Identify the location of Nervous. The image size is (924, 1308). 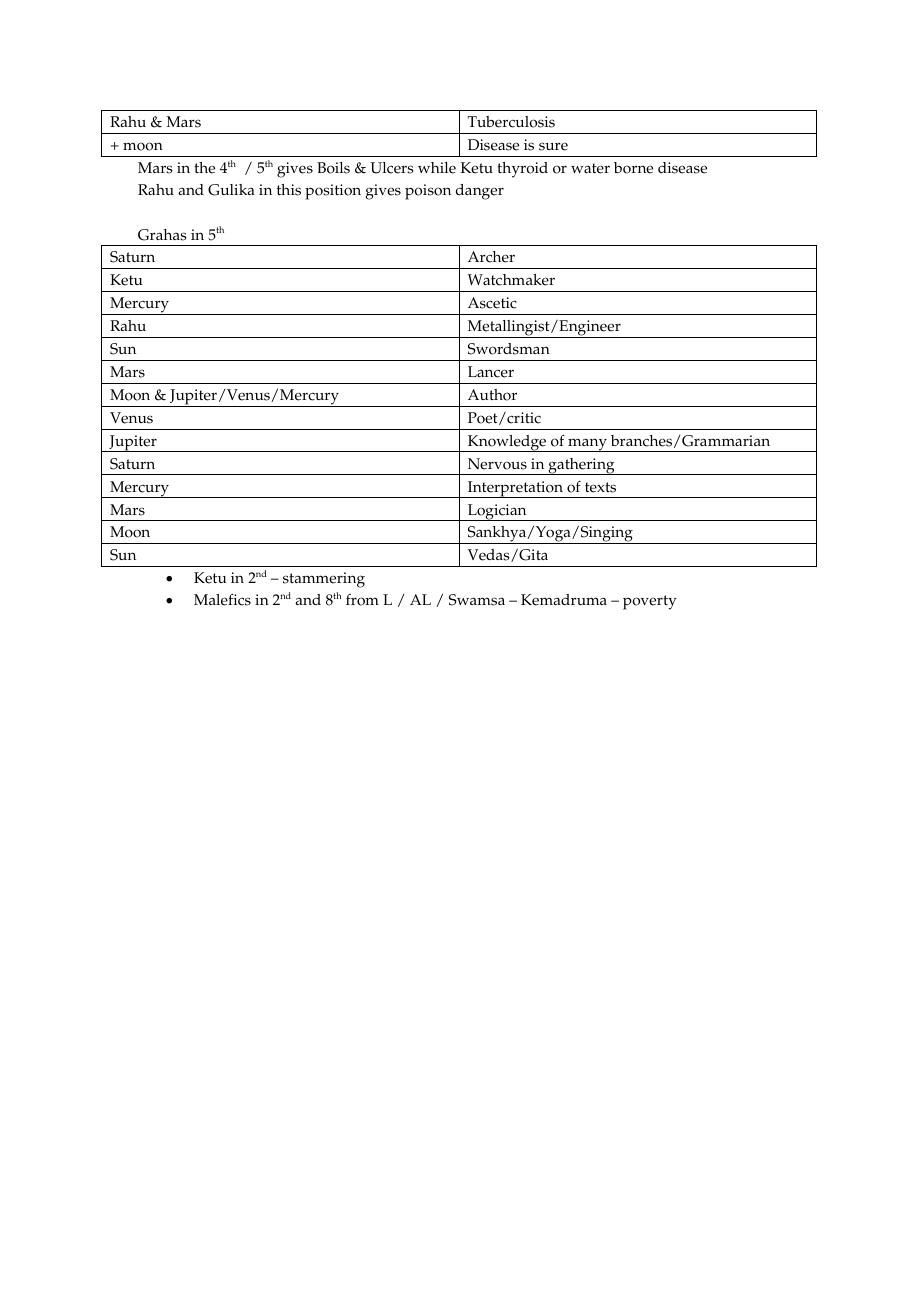
(497, 464).
